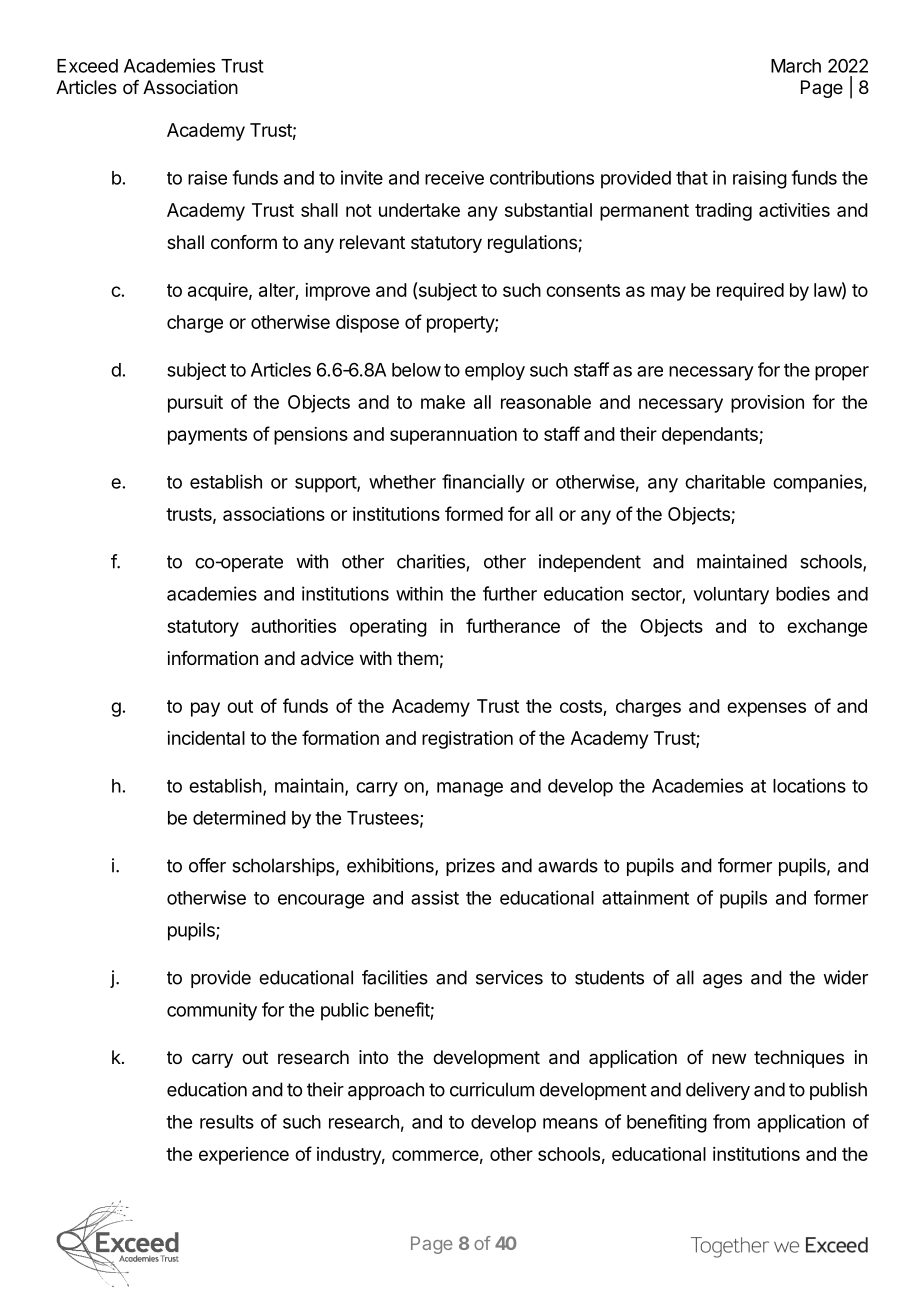 This image has height=1308, width=924. What do you see at coordinates (731, 596) in the image?
I see `voluntary` at bounding box center [731, 596].
